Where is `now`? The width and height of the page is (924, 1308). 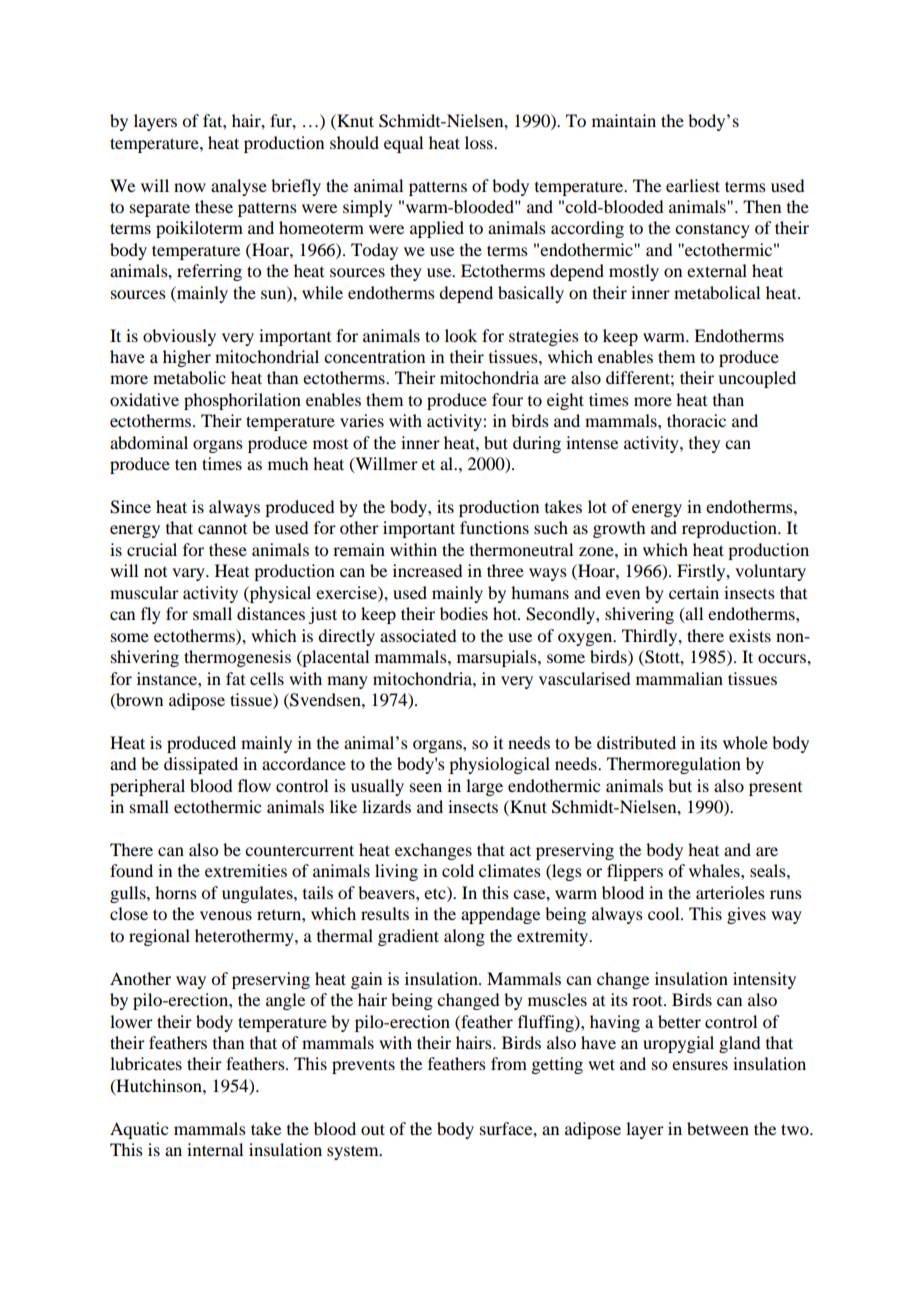
now is located at coordinates (190, 187).
